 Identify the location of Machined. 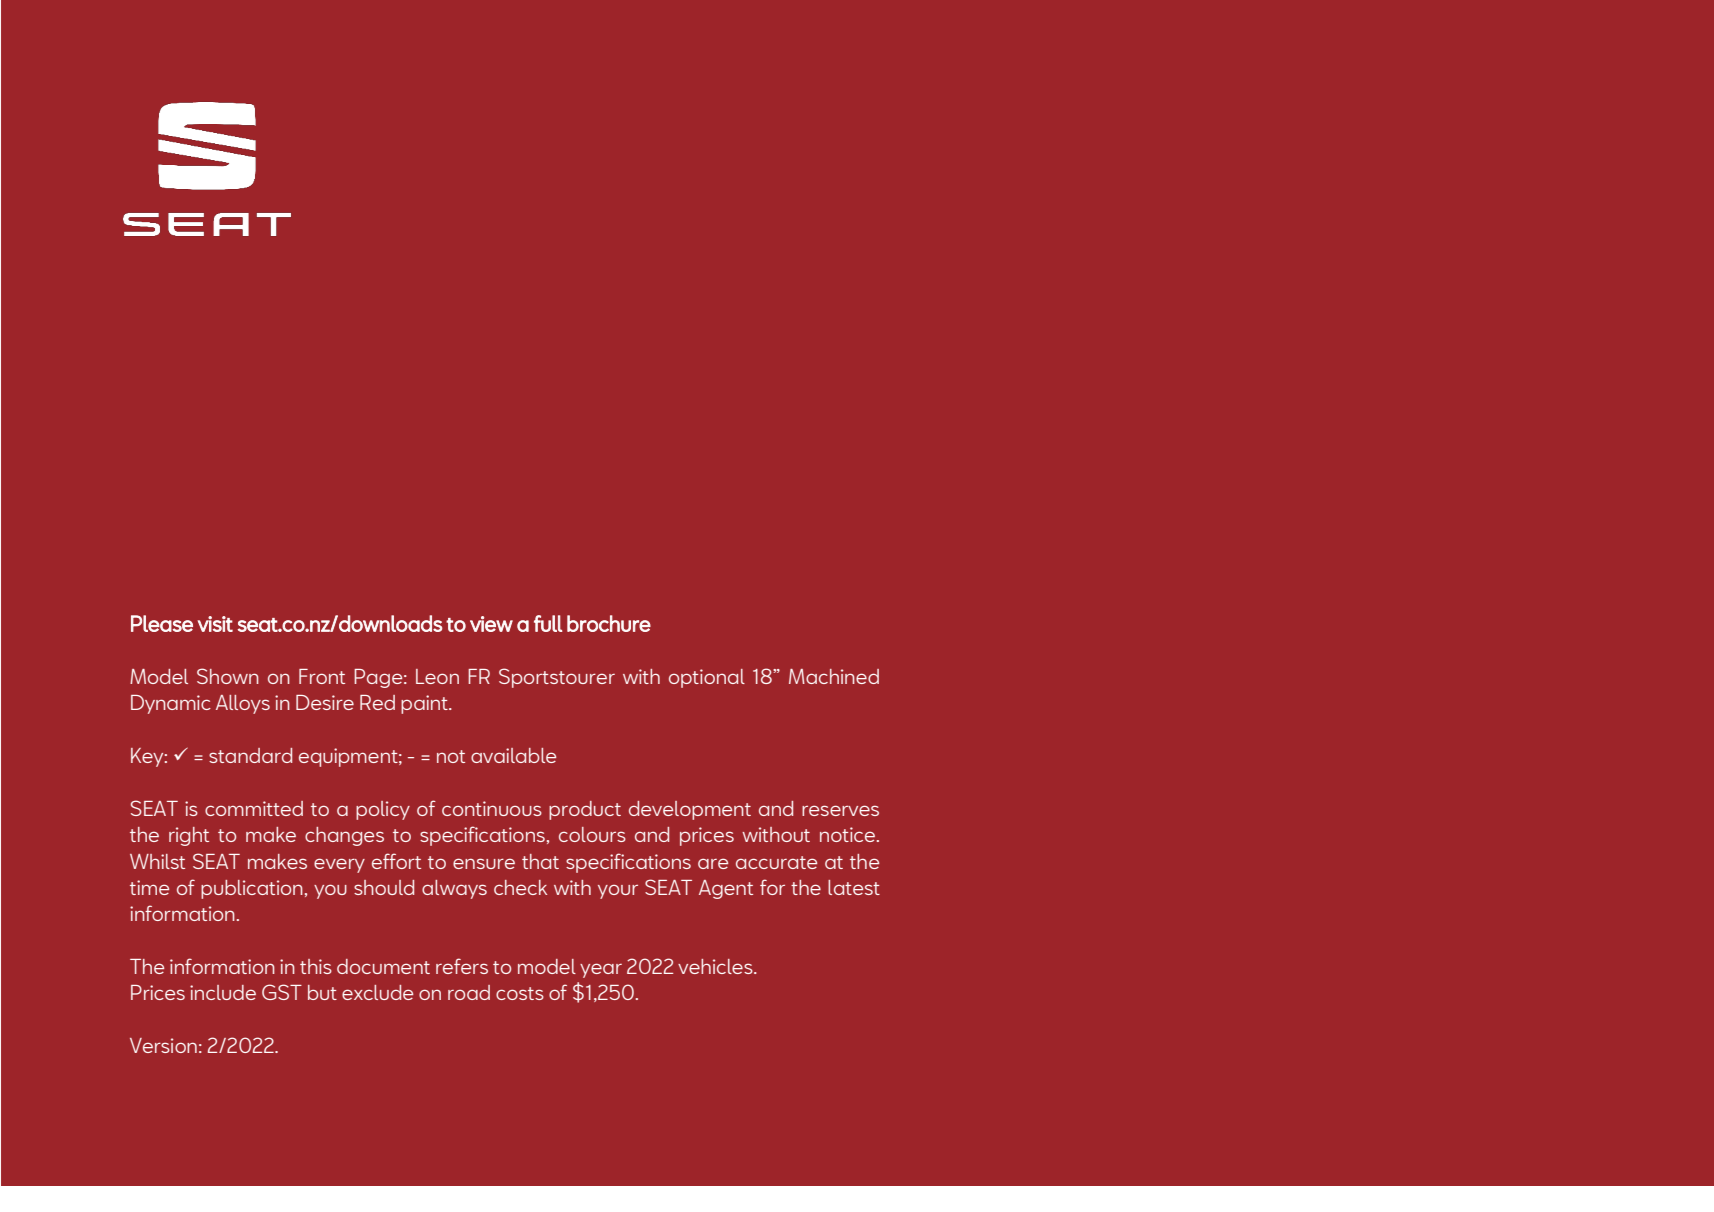
(834, 676).
